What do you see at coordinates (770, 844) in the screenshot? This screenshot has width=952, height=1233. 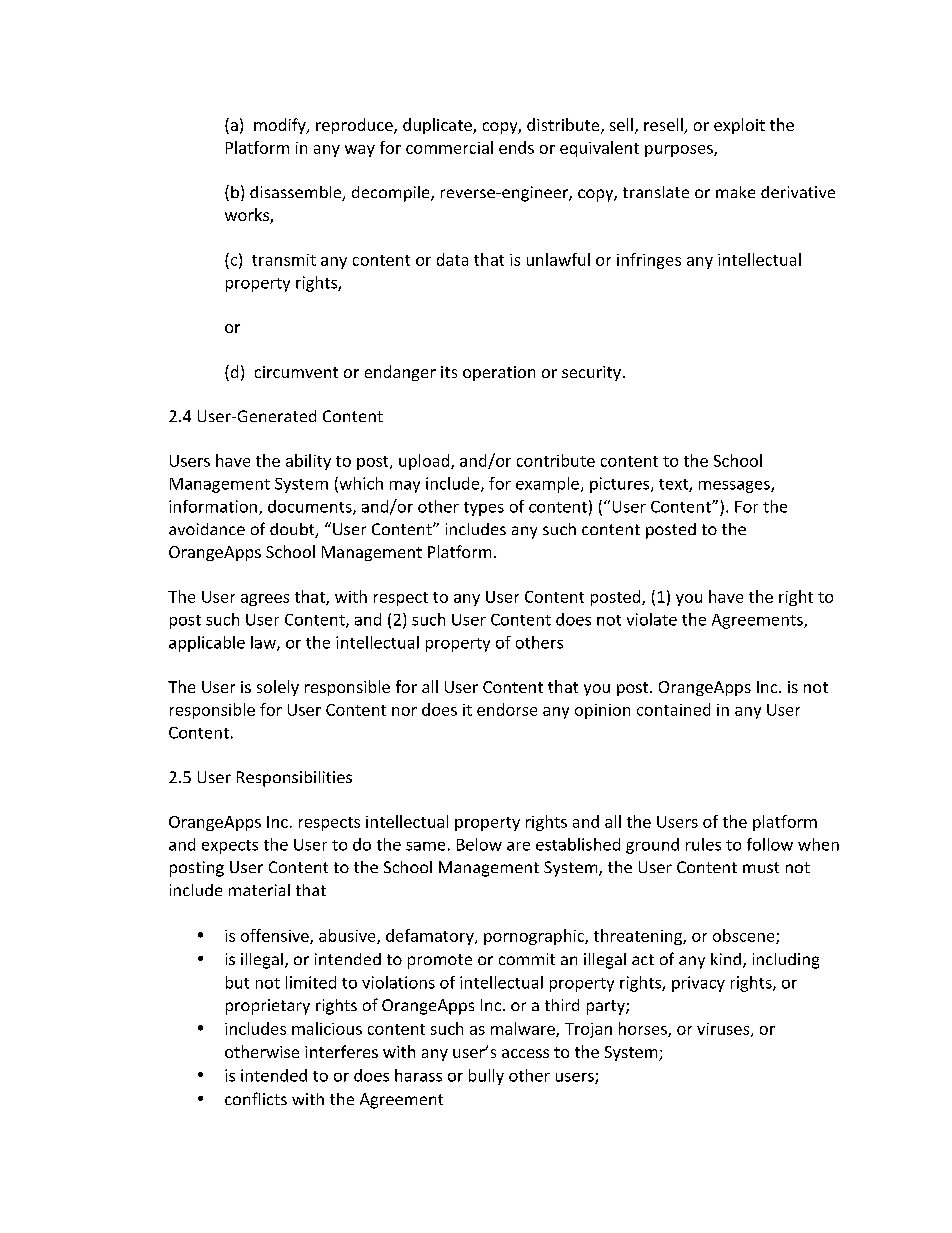 I see `follow` at bounding box center [770, 844].
